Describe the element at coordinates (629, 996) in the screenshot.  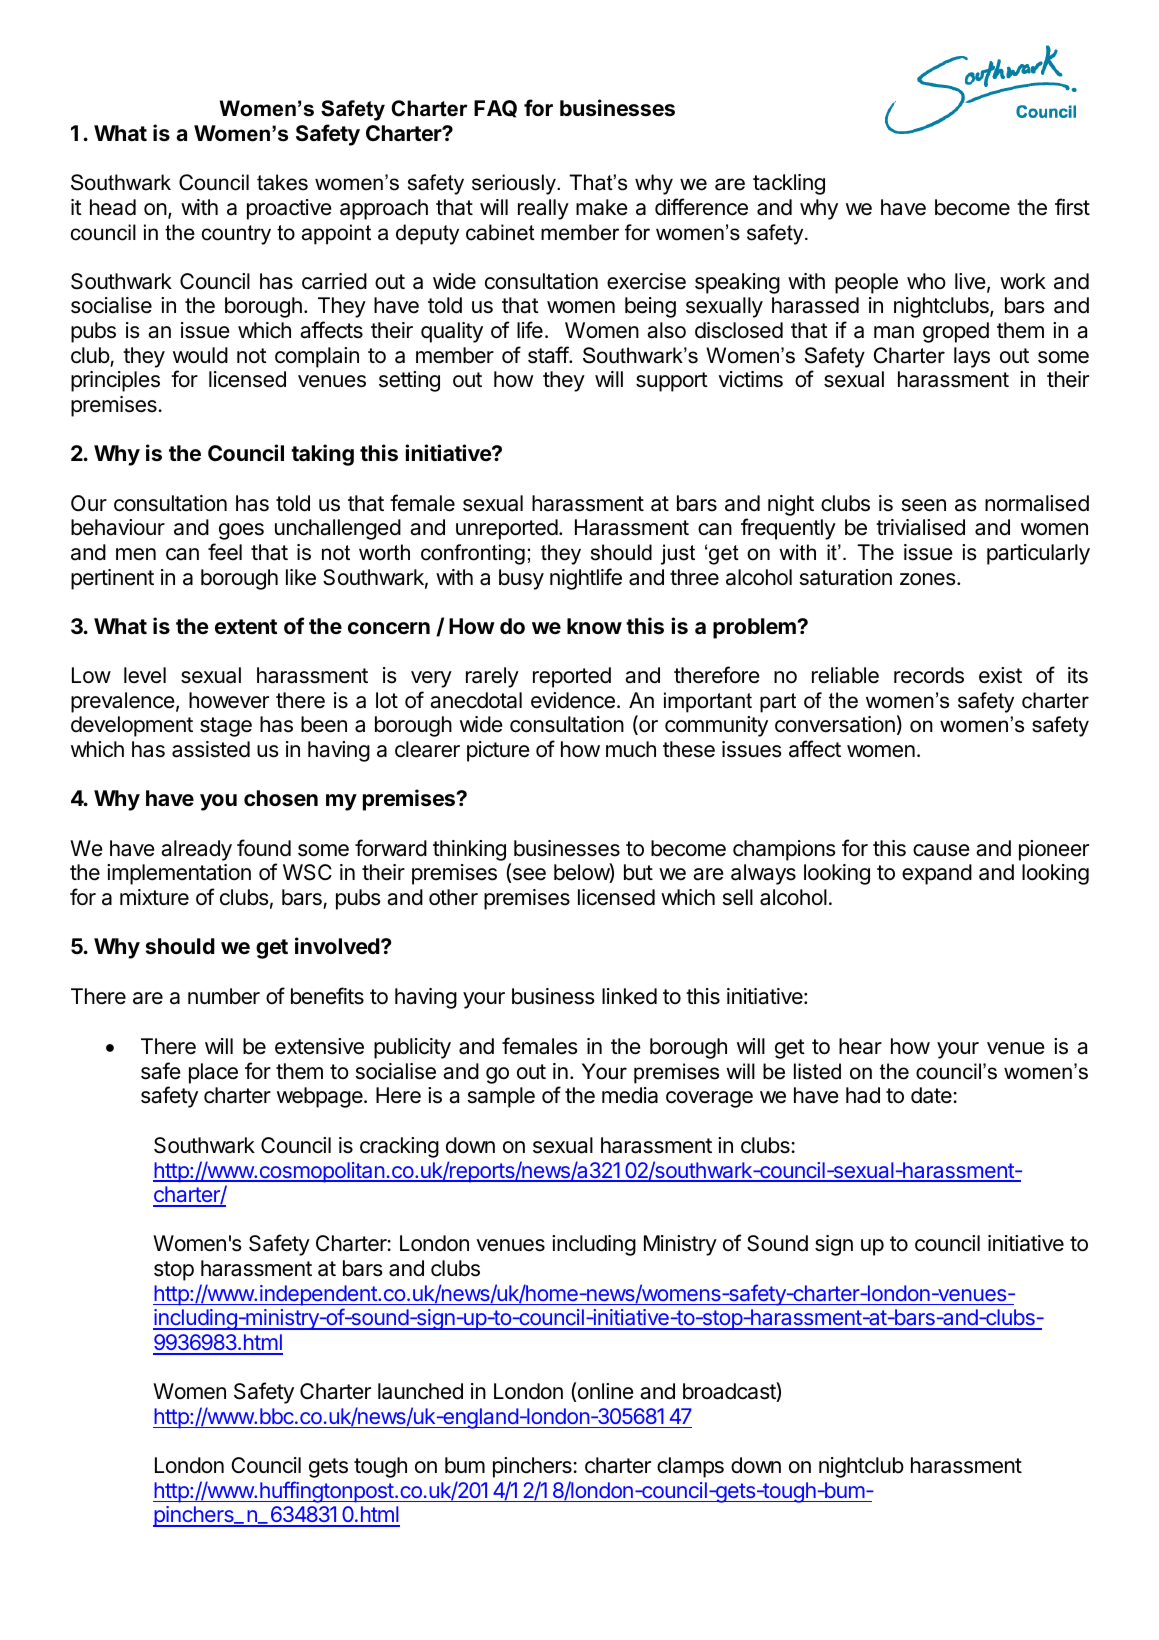
I see `linked` at that location.
